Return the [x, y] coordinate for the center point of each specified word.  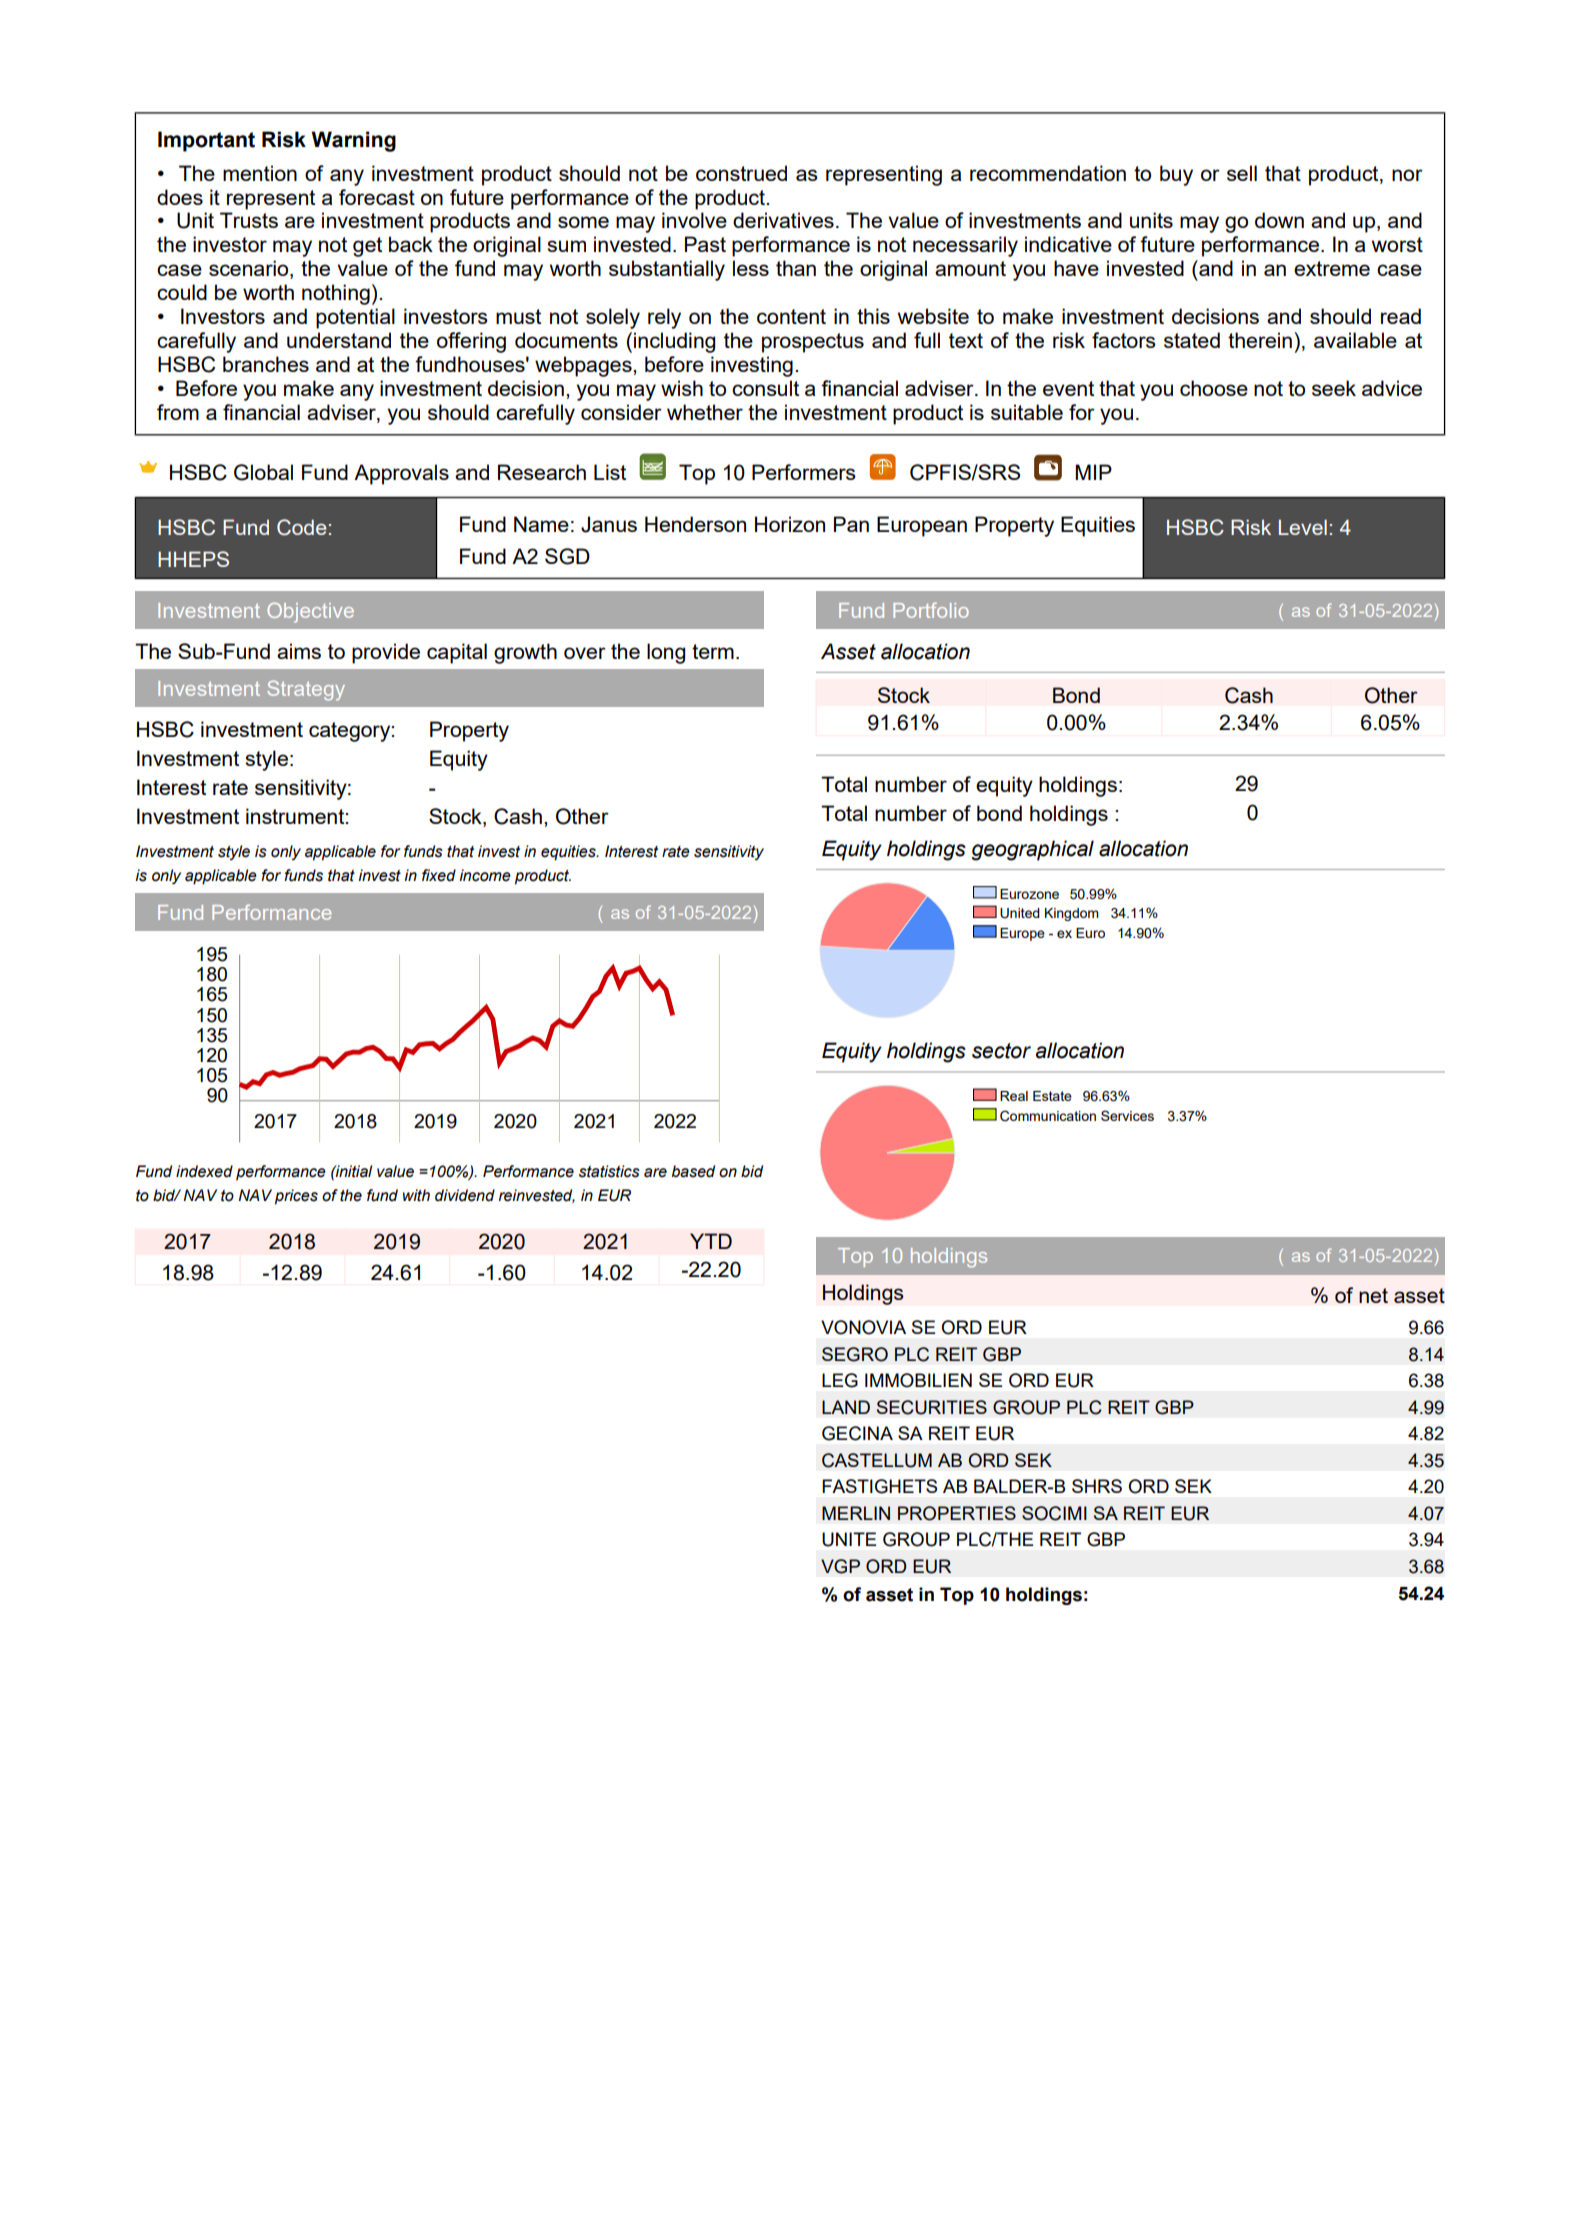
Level [1303, 527]
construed [741, 173]
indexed [204, 1171]
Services [1127, 1115]
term [713, 651]
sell [1242, 173]
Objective [310, 613]
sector [1001, 1051]
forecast [377, 197]
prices [296, 1197]
